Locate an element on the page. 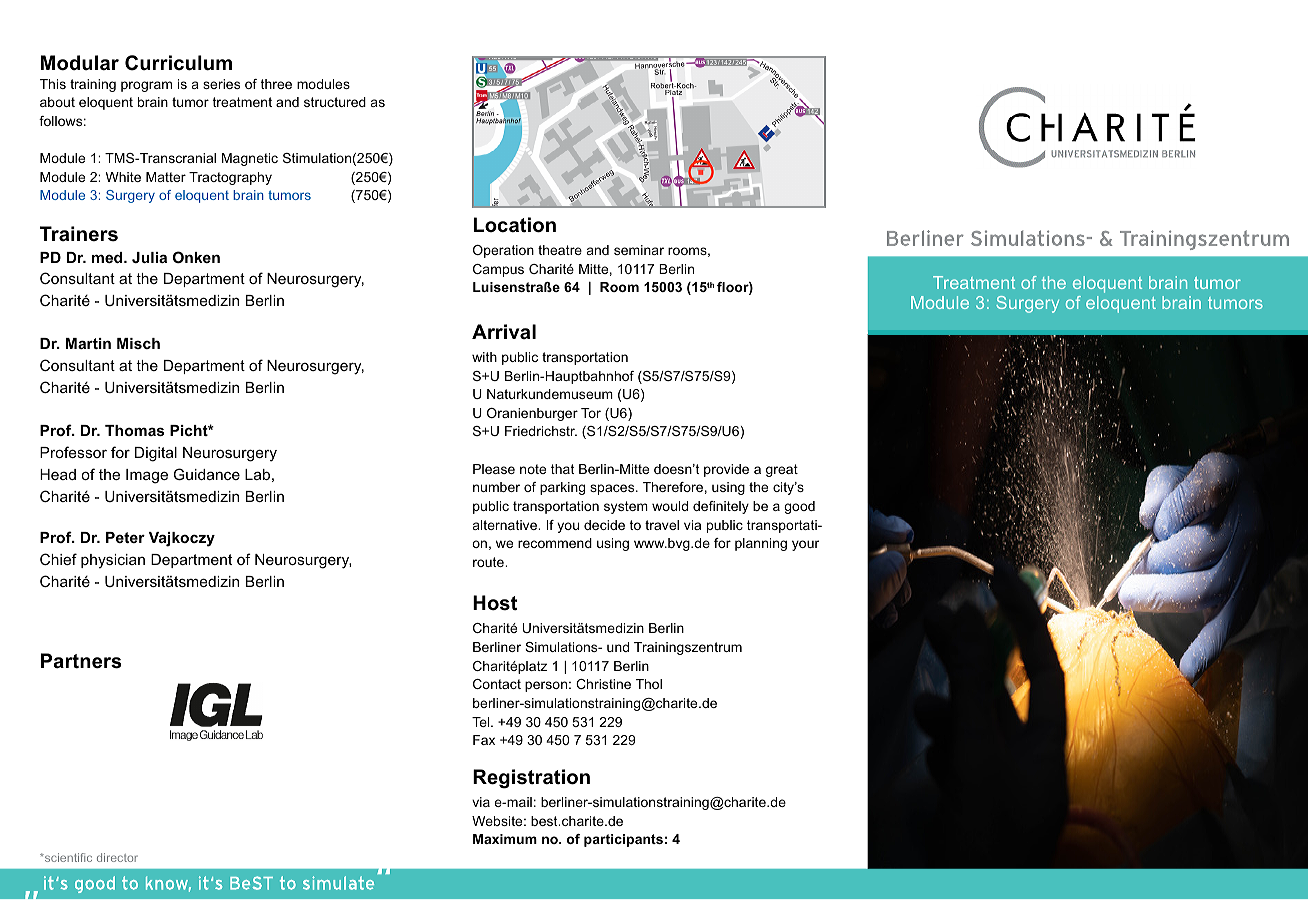 This page has height=924, width=1308. with is located at coordinates (484, 357).
